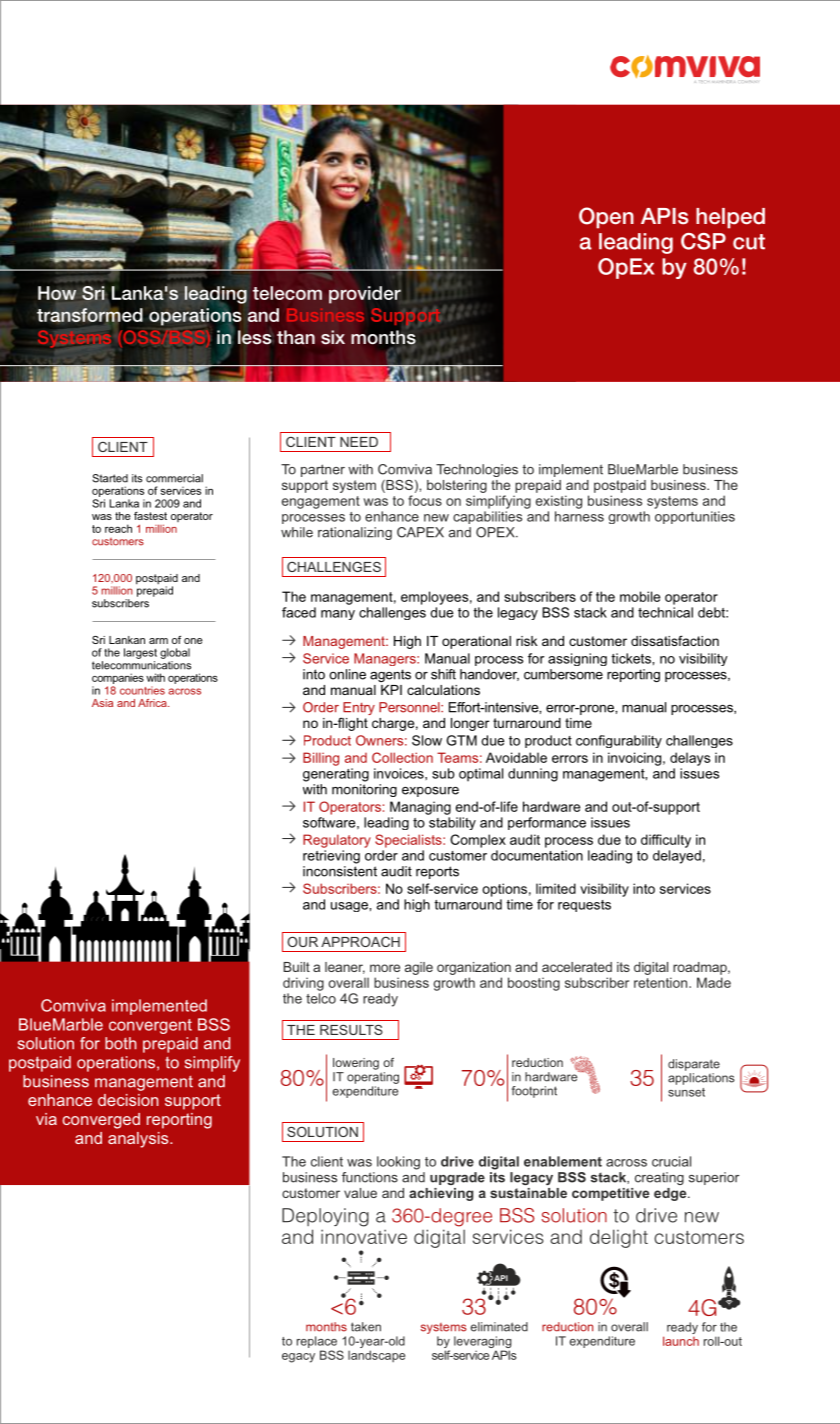  Describe the element at coordinates (420, 532) in the document. I see `CAPEX` at that location.
